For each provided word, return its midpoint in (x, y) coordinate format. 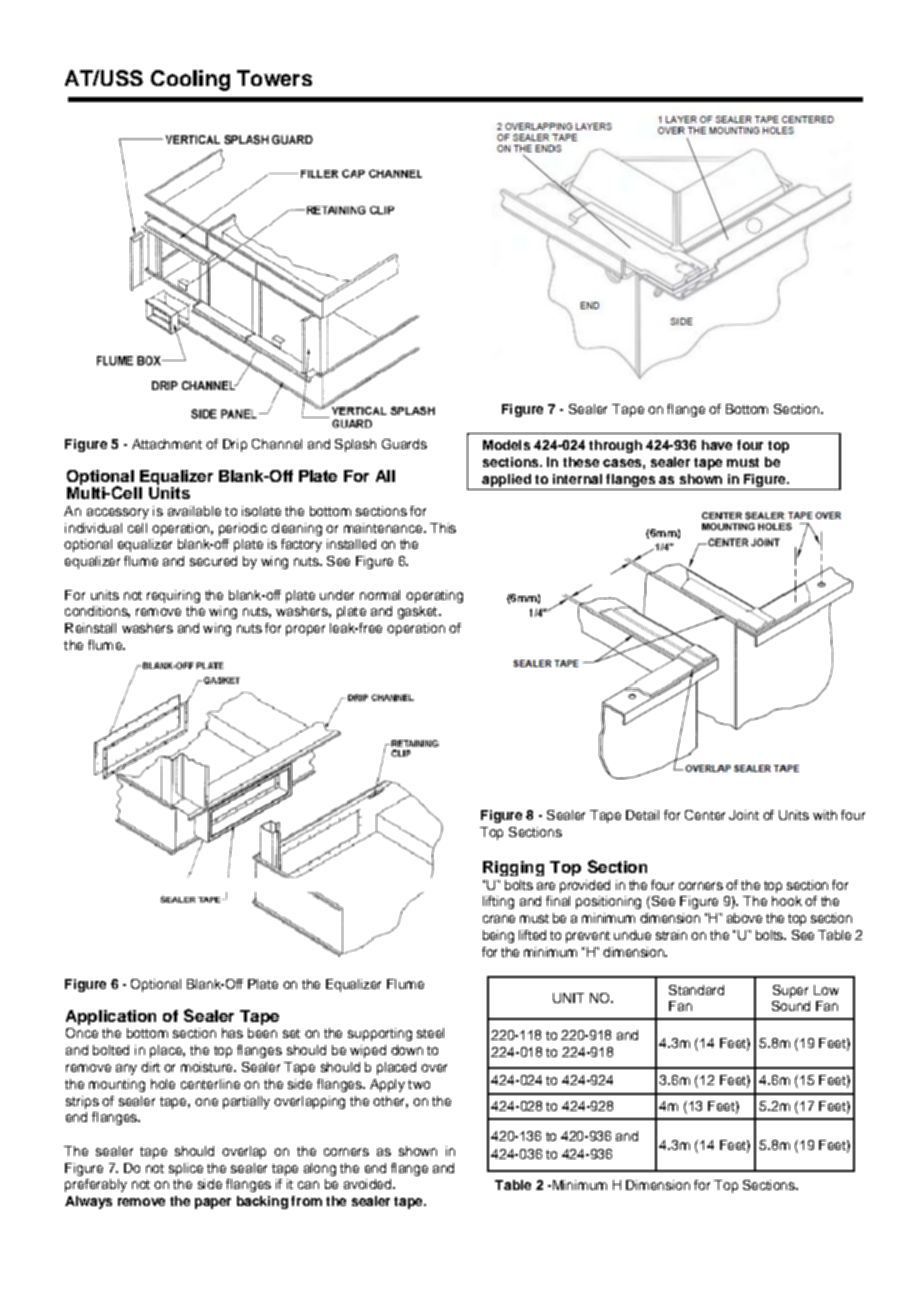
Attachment (167, 444)
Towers (274, 78)
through (615, 446)
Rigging (513, 868)
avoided (367, 1184)
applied (506, 480)
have (717, 445)
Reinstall (90, 628)
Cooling (190, 80)
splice (186, 1169)
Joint (744, 815)
